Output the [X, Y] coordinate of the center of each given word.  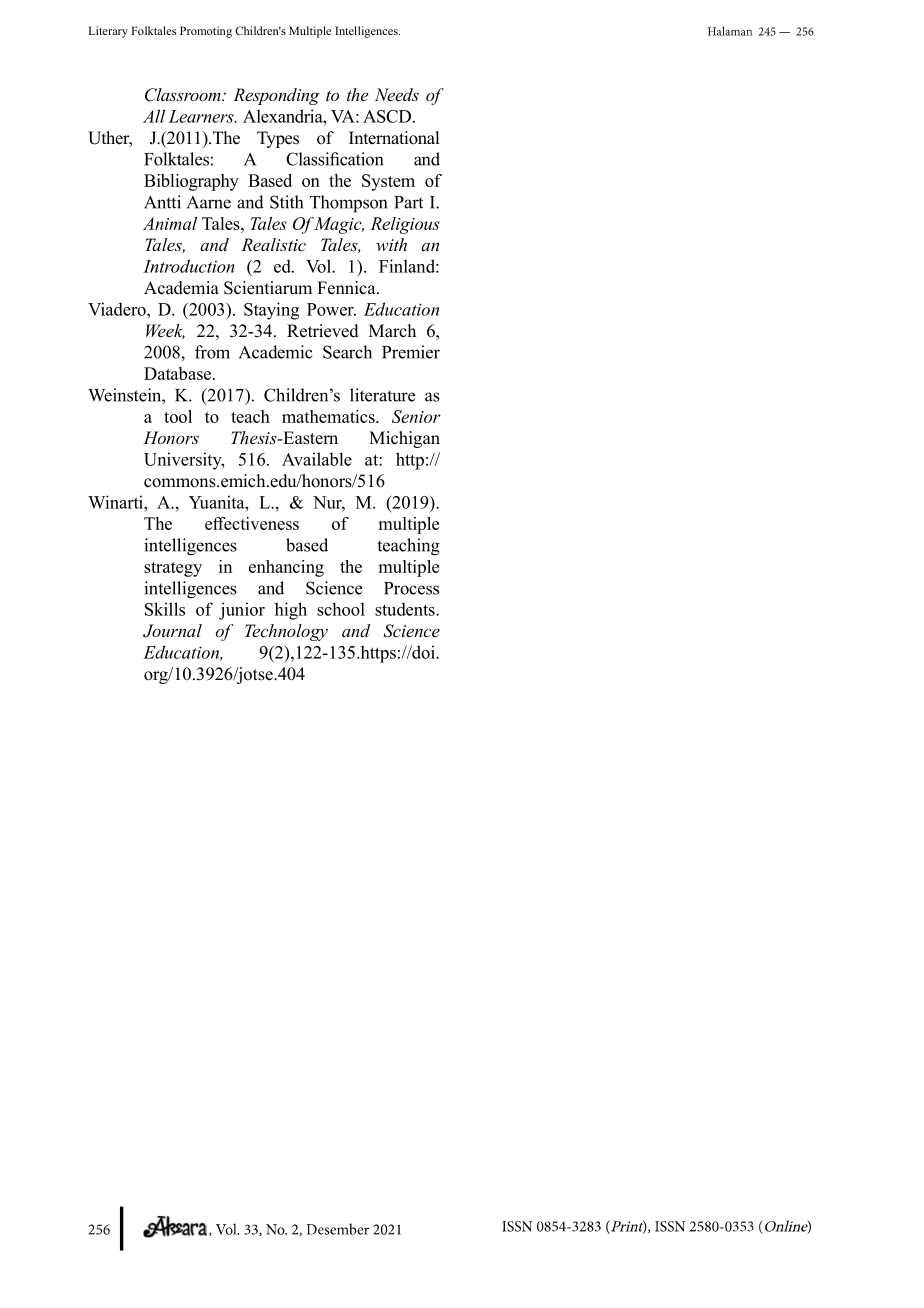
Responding [276, 96]
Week [165, 331]
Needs [397, 94]
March [392, 330]
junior [242, 611]
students [406, 609]
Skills [165, 609]
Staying [271, 311]
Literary [108, 32]
